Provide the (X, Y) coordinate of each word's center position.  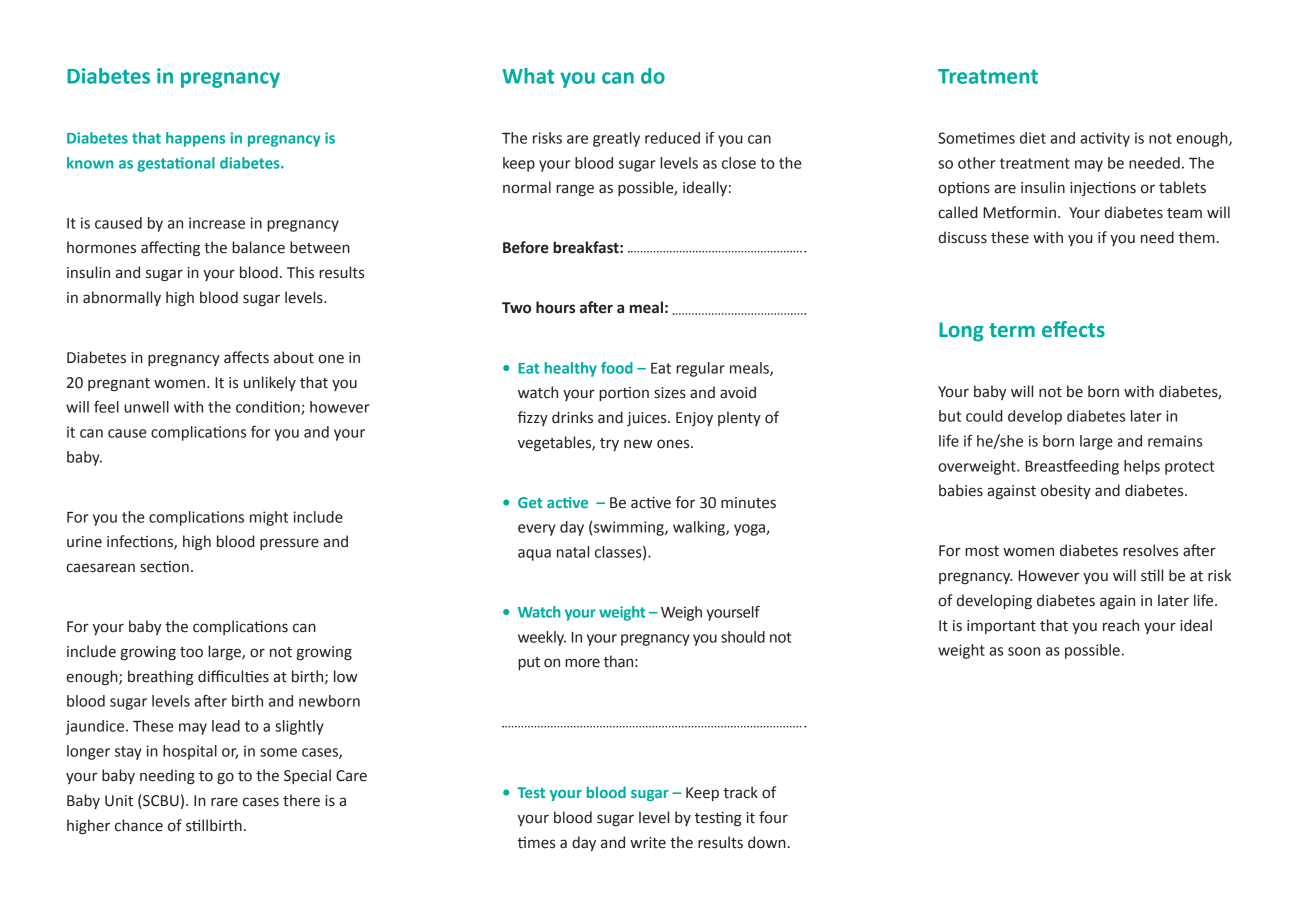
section (164, 567)
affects (246, 357)
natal (573, 552)
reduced (672, 138)
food (617, 368)
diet (1033, 138)
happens (195, 139)
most (982, 551)
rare (224, 802)
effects (1073, 329)
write (648, 843)
